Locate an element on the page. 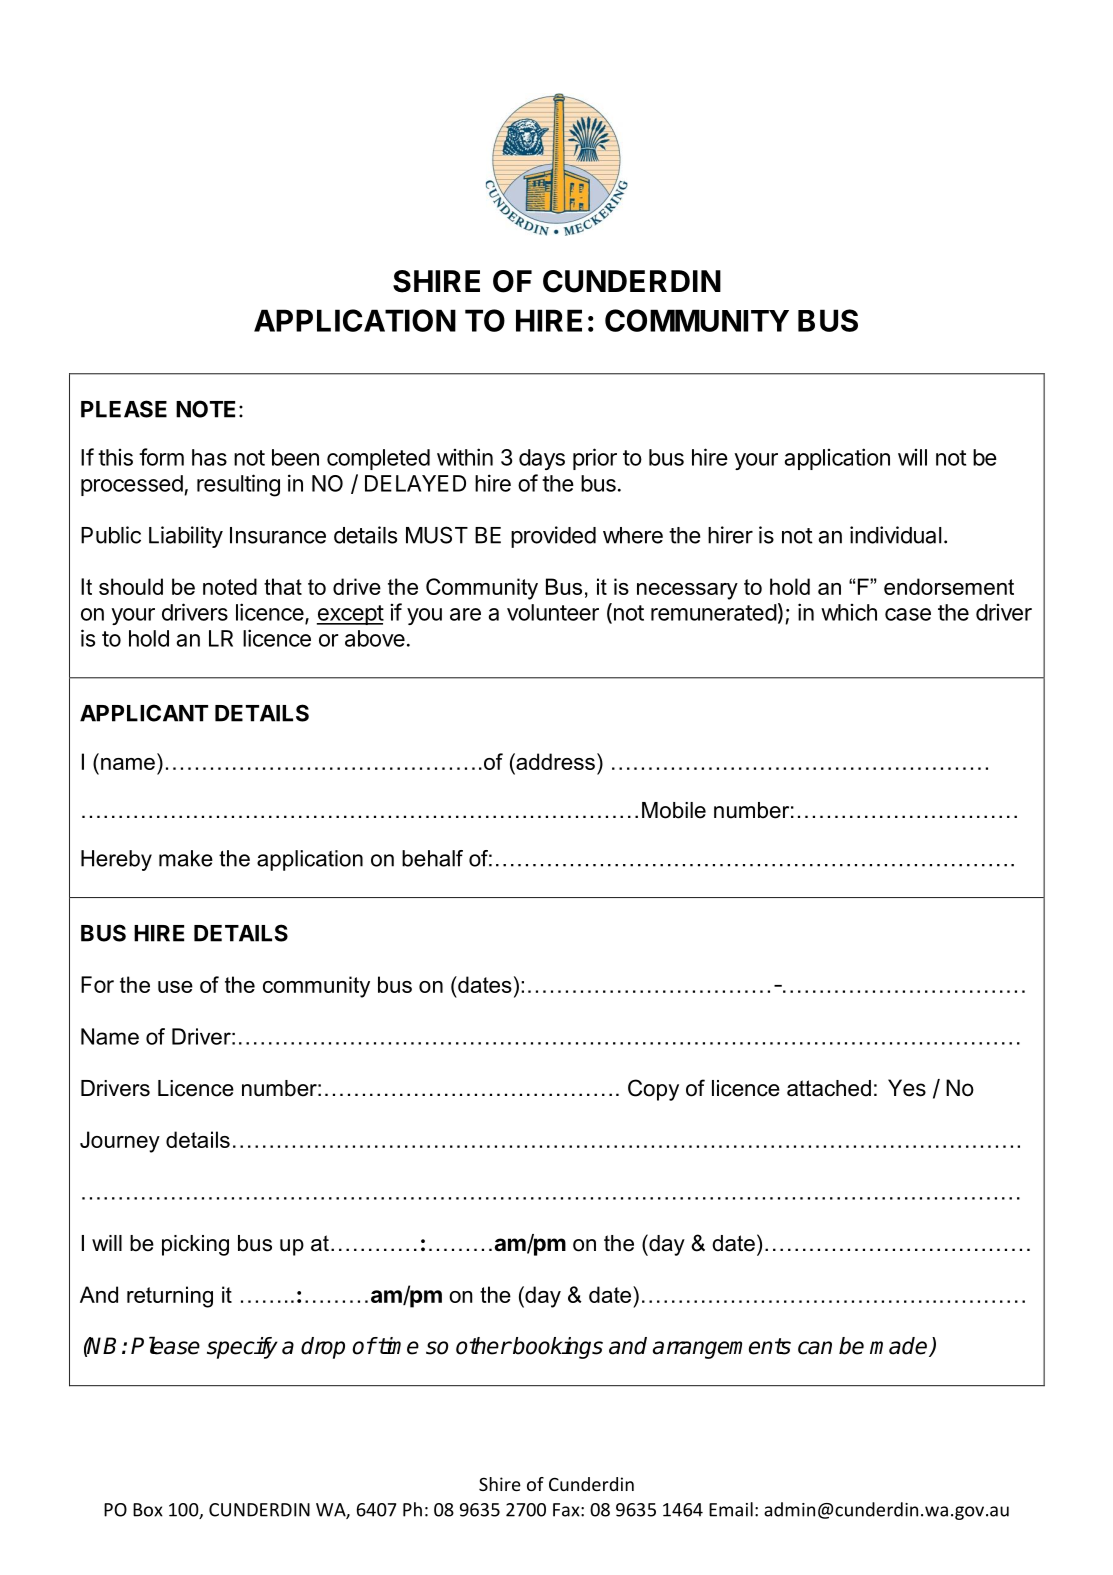 This image has width=1113, height=1575. Email is located at coordinates (731, 1509).
